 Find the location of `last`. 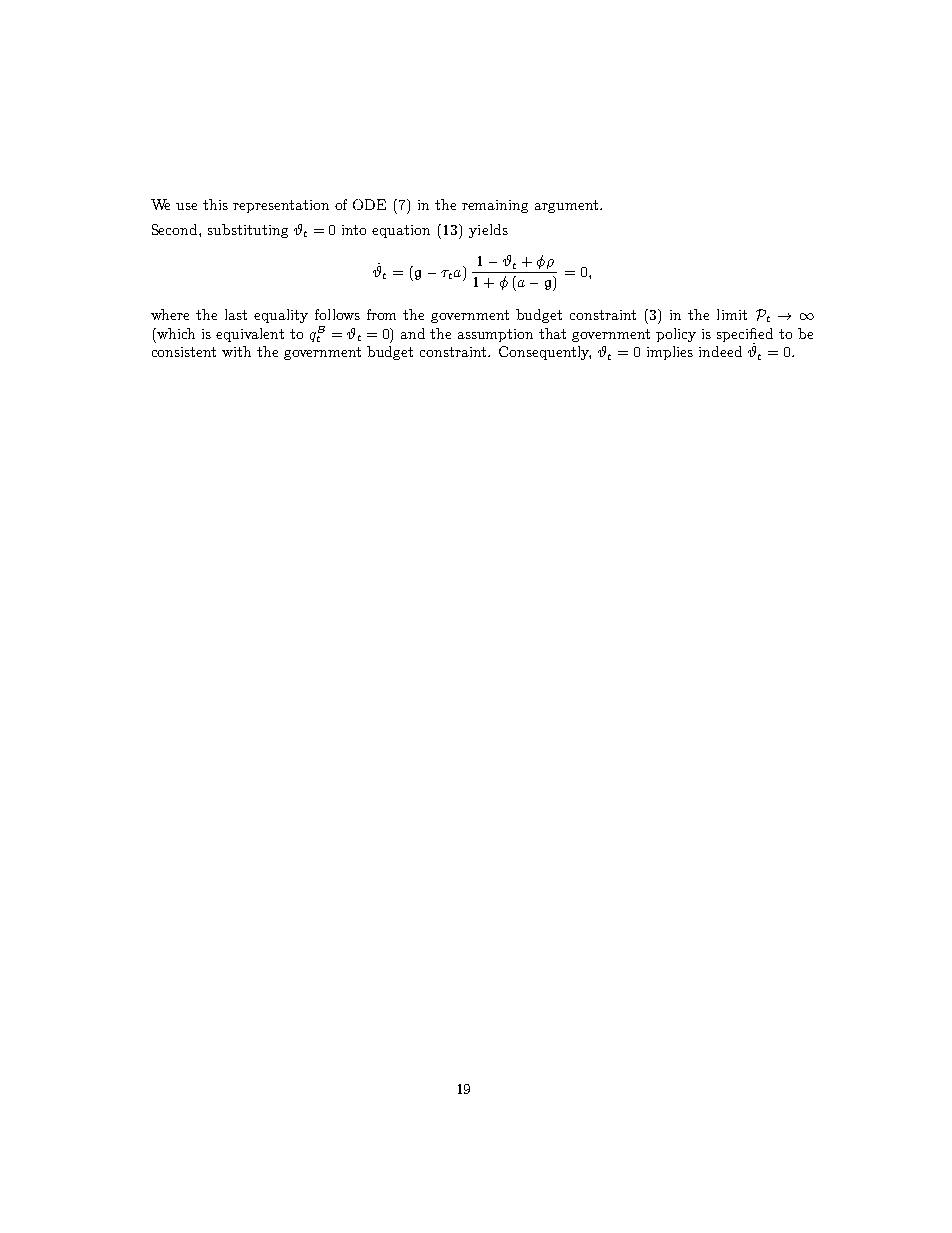

last is located at coordinates (236, 314).
